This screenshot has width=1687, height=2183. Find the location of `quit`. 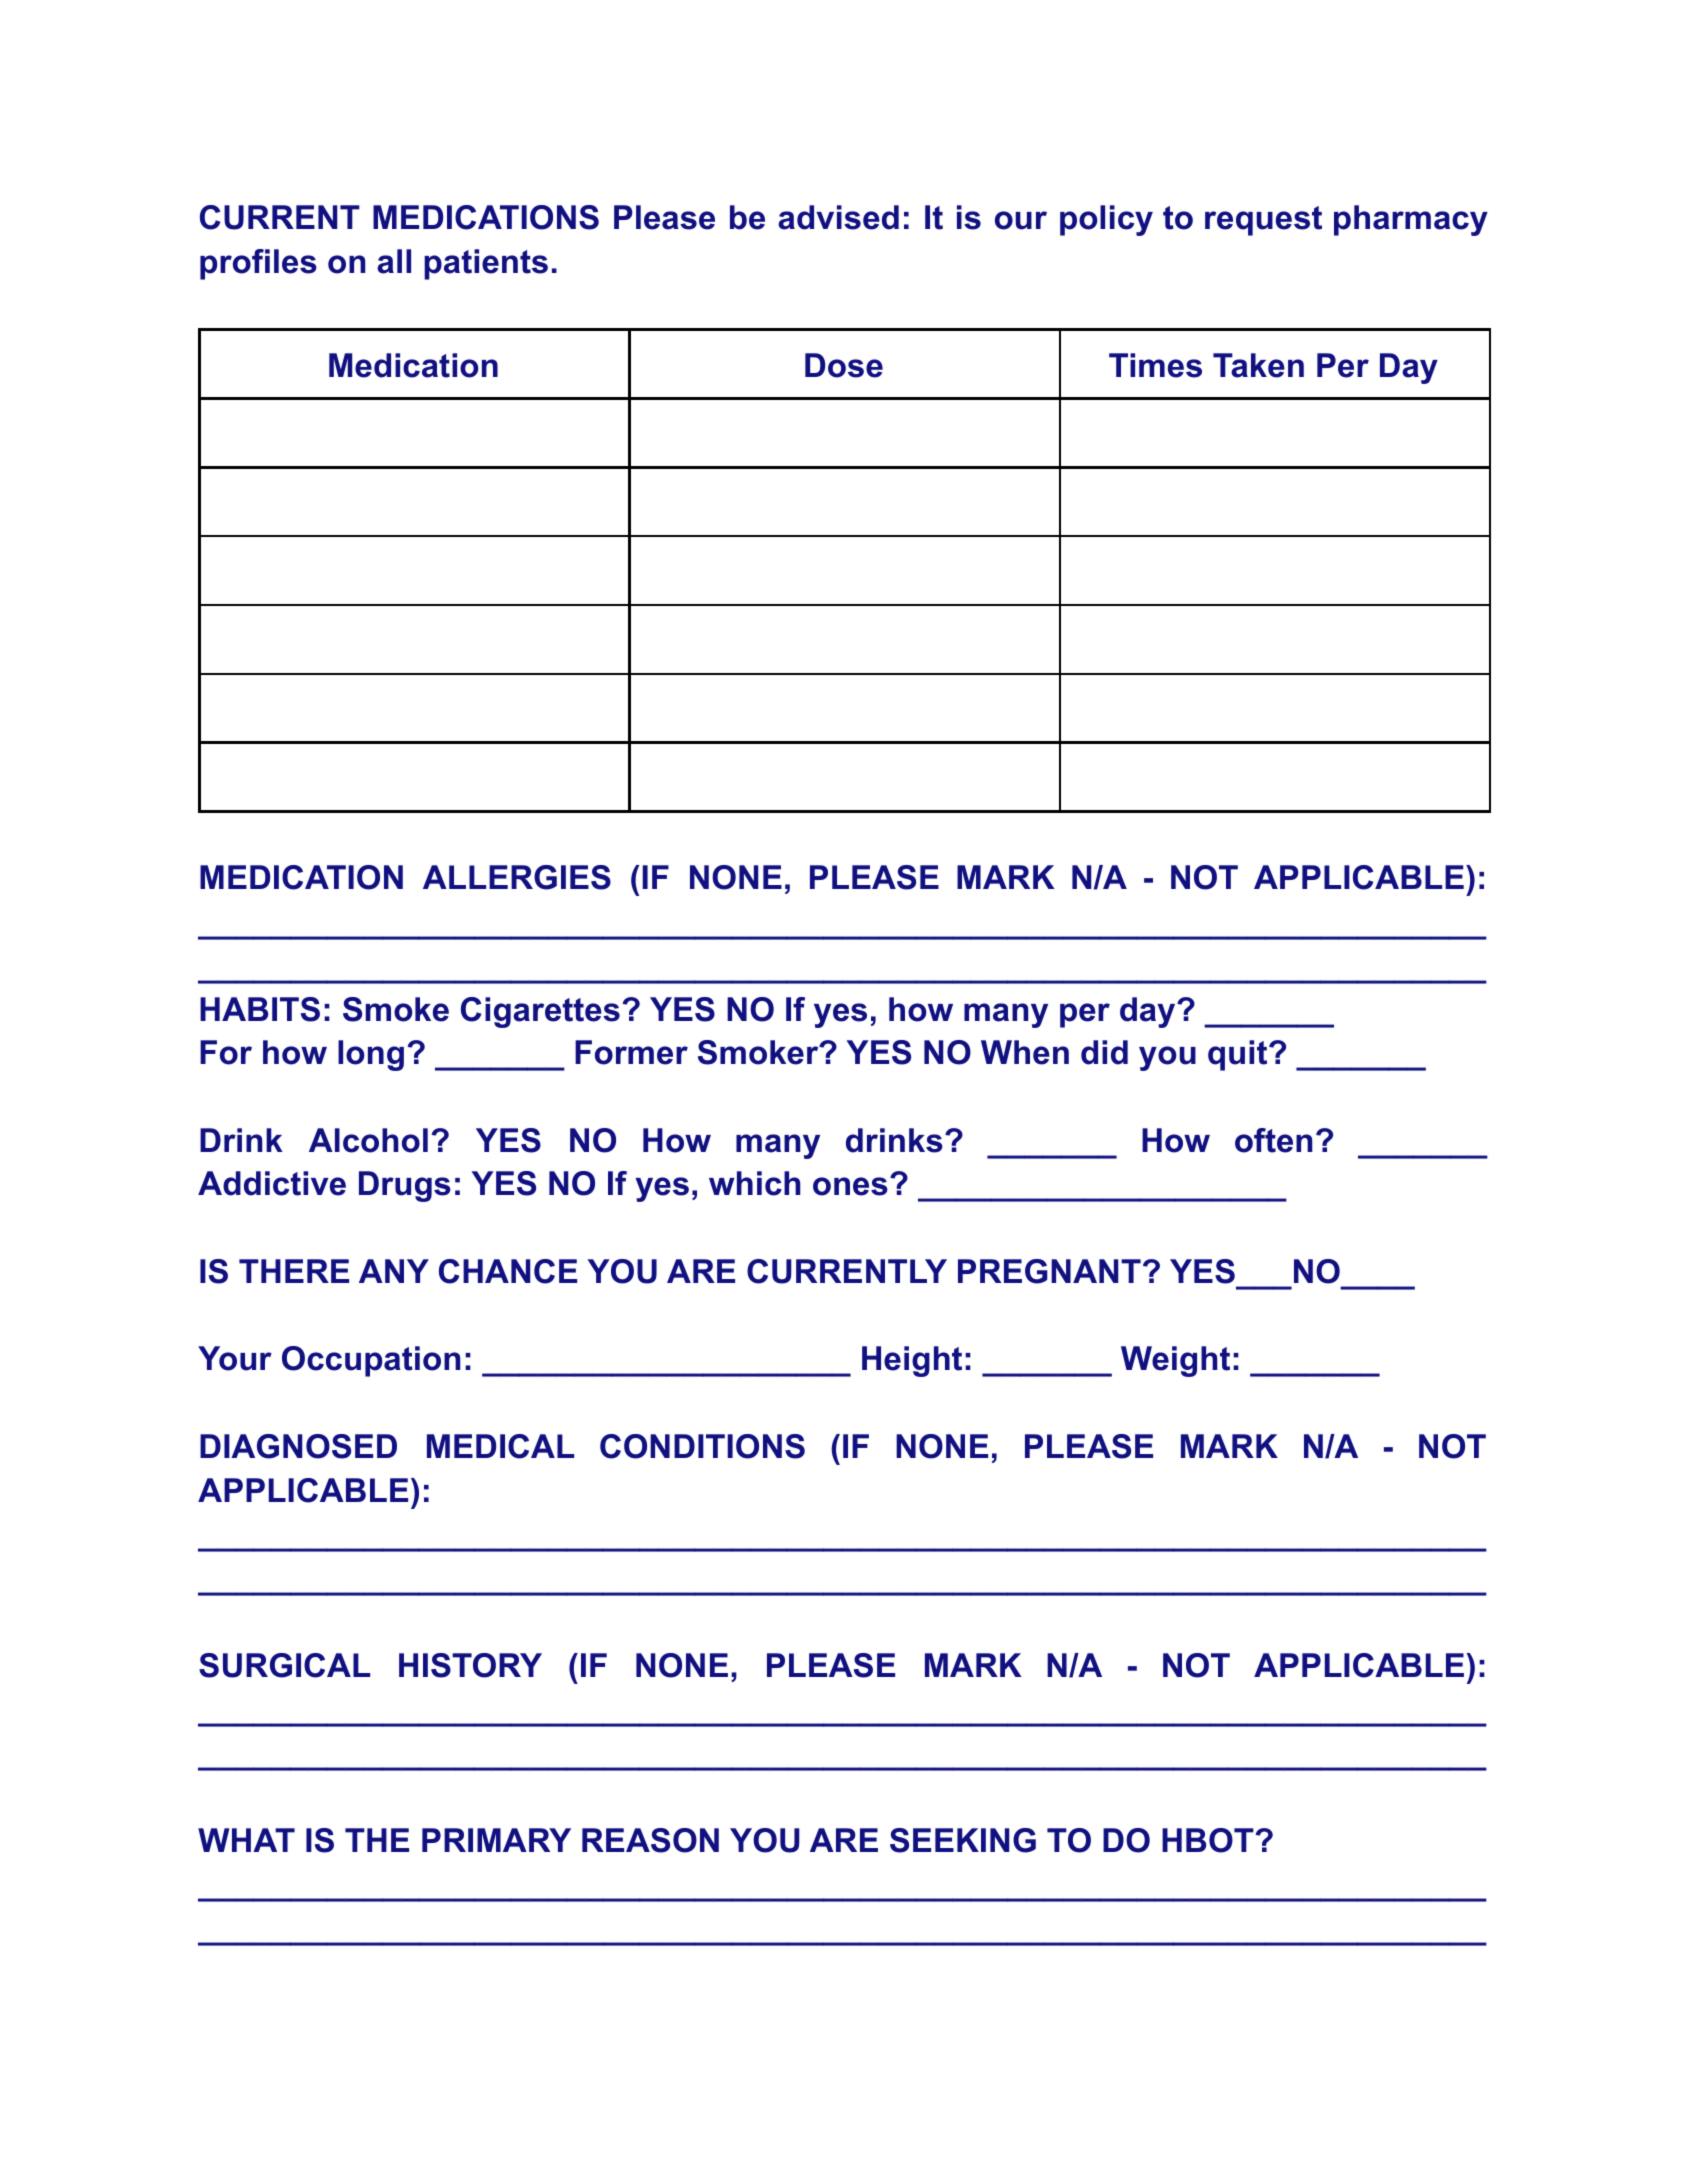

quit is located at coordinates (1237, 1055).
